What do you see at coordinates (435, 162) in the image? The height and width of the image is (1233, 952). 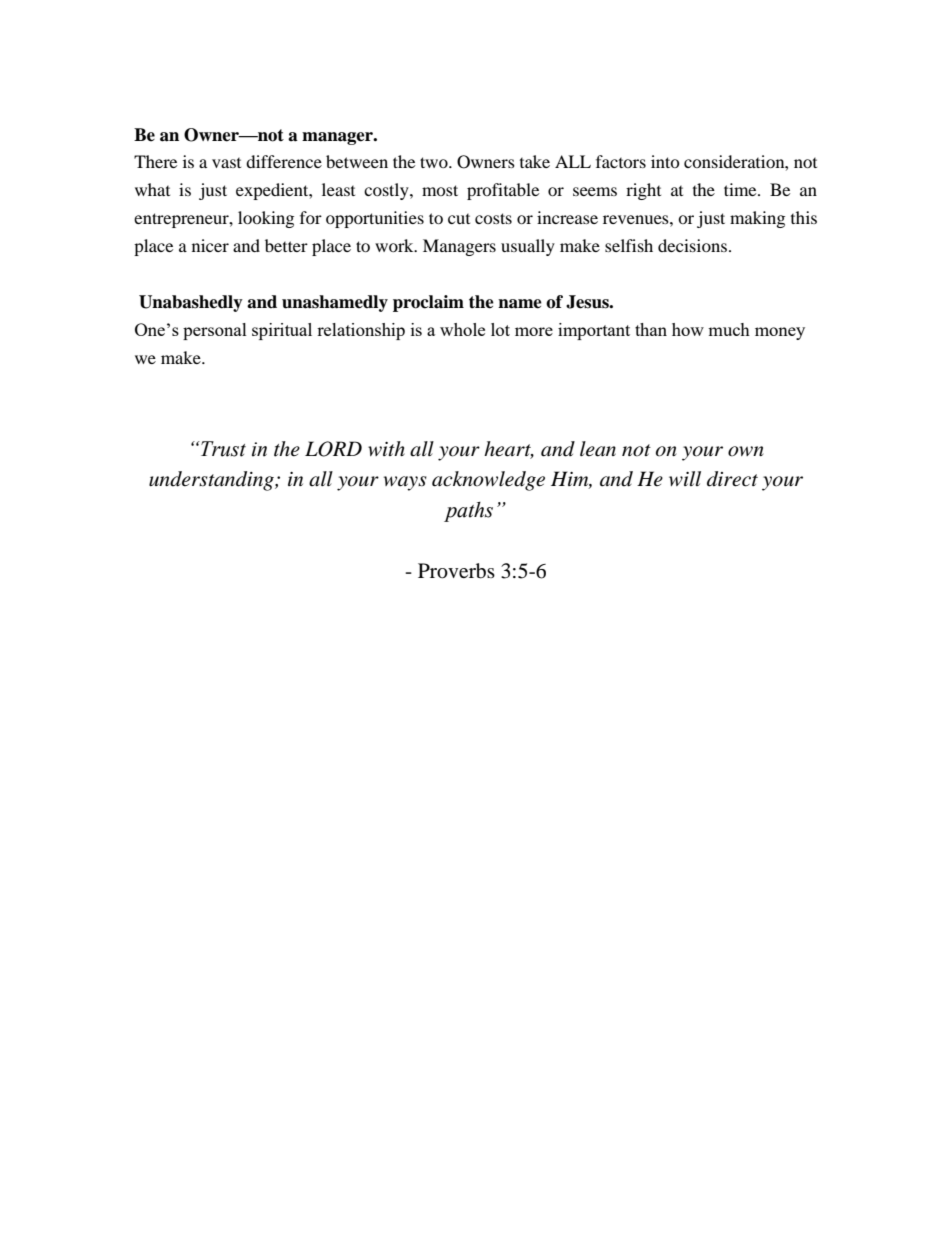 I see `two` at bounding box center [435, 162].
